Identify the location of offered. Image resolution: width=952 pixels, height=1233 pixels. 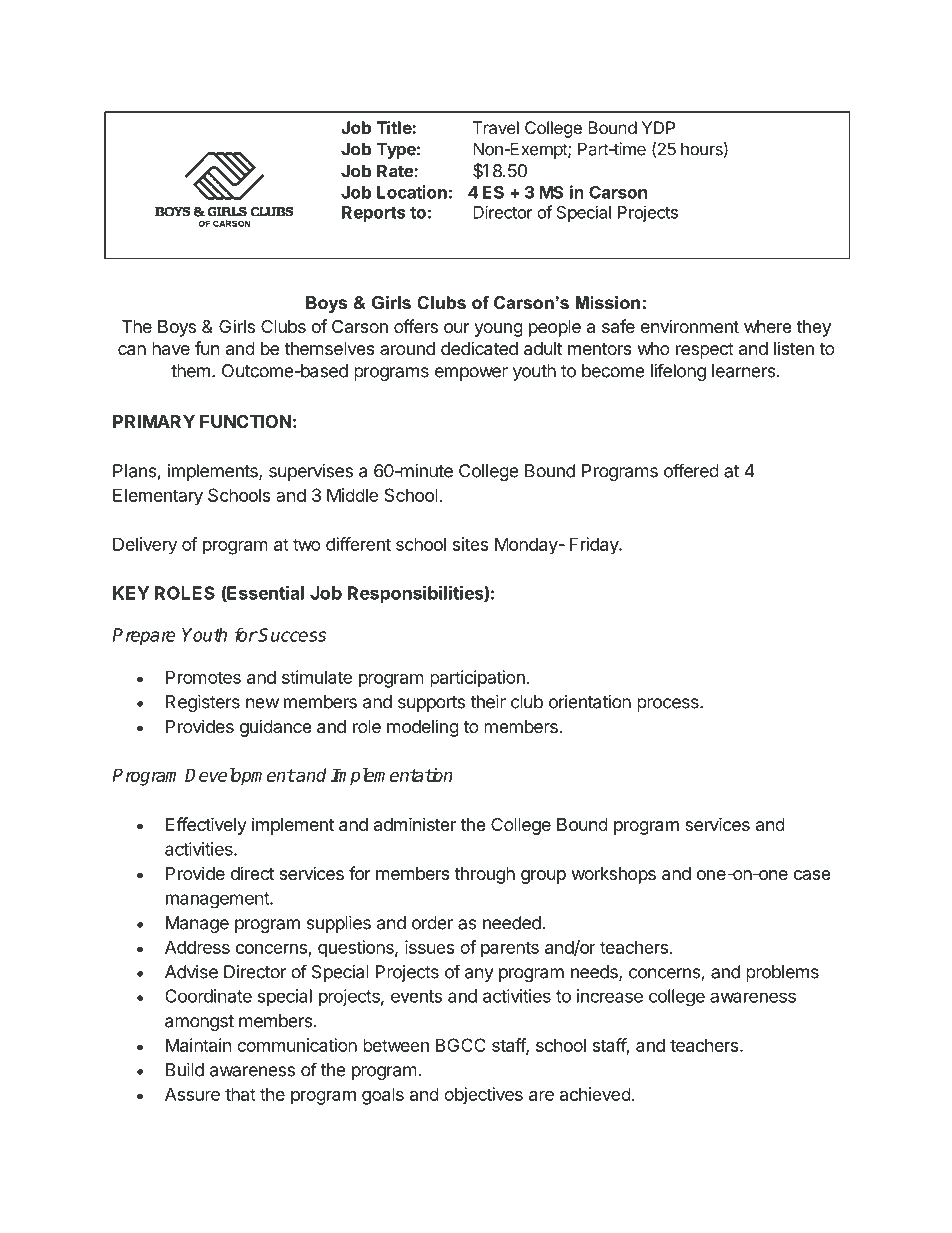
(691, 470).
